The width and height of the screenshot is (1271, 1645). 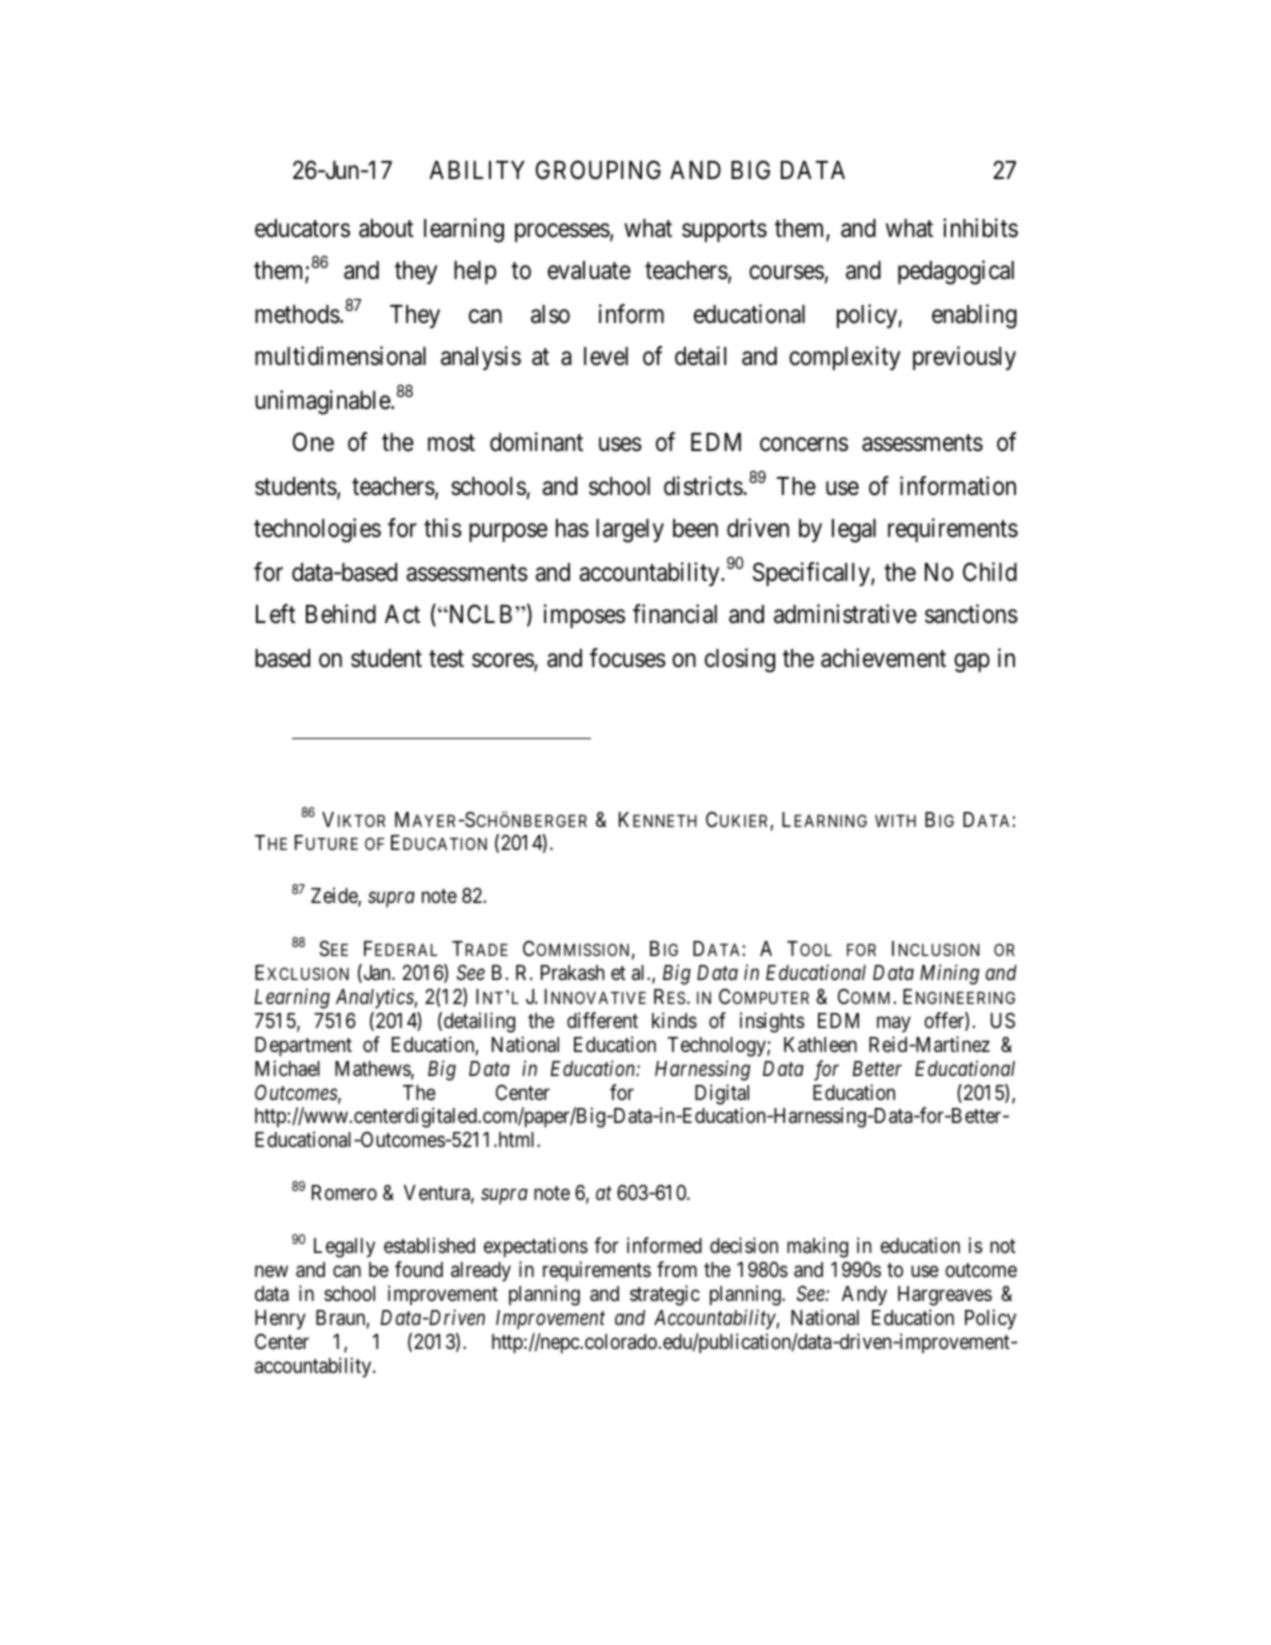 What do you see at coordinates (895, 821) in the screenshot?
I see `WITH` at bounding box center [895, 821].
